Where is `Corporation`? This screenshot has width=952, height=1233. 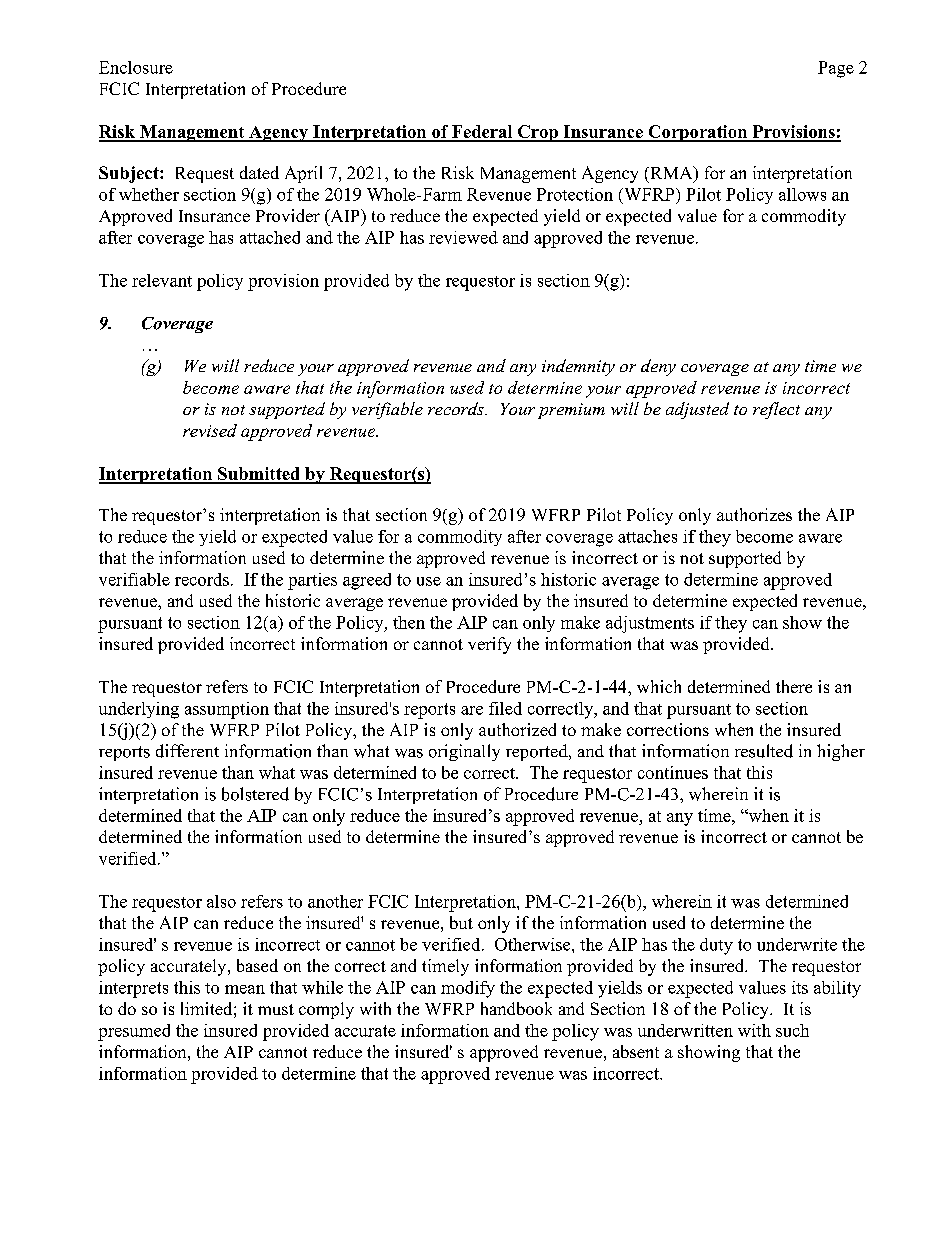 Corporation is located at coordinates (697, 133).
